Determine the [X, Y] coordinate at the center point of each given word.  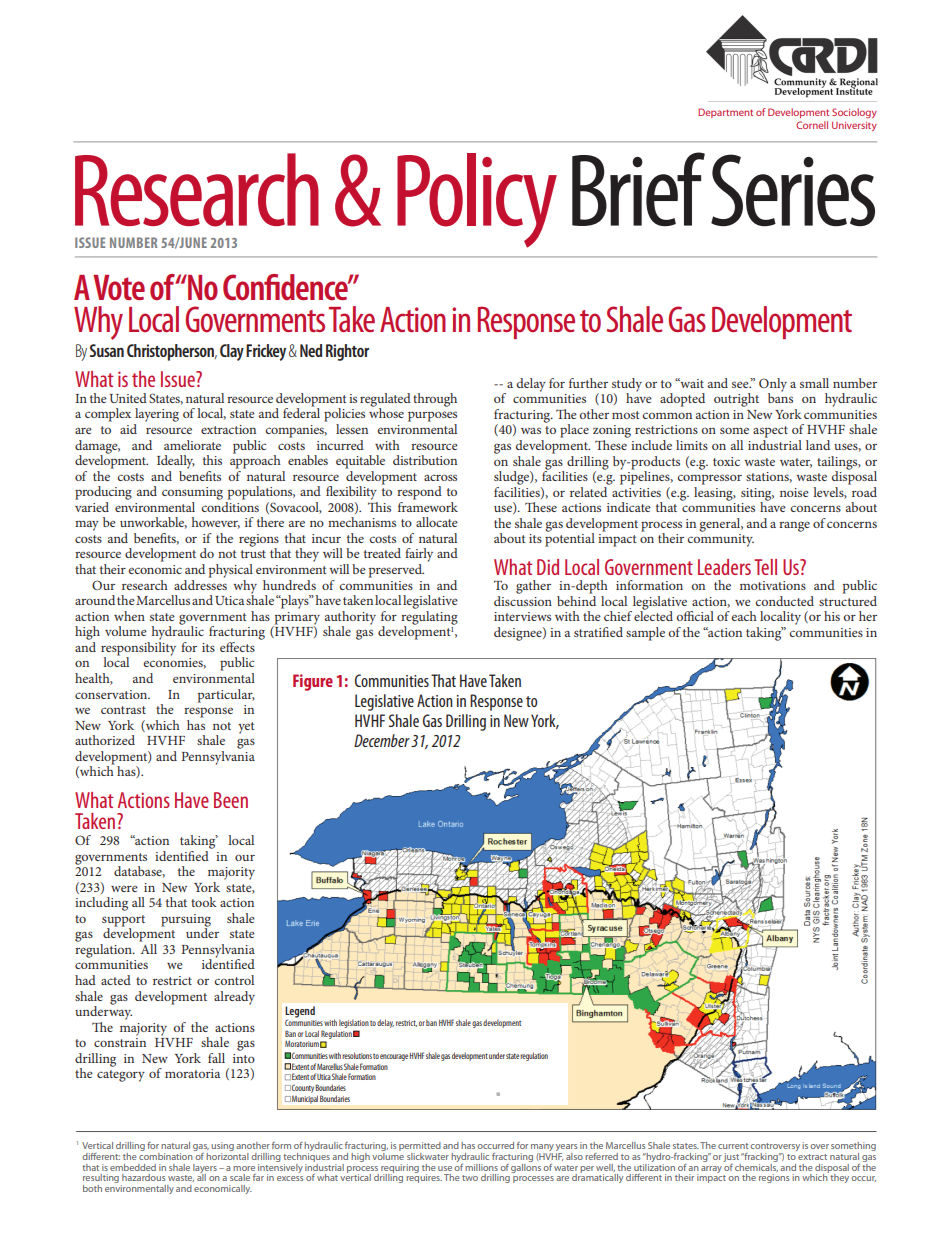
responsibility [138, 648]
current [733, 1146]
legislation [354, 1023]
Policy [477, 200]
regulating [429, 617]
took [204, 902]
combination [167, 1155]
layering [157, 415]
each [744, 616]
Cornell [812, 125]
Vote [119, 287]
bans [780, 397]
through [435, 400]
